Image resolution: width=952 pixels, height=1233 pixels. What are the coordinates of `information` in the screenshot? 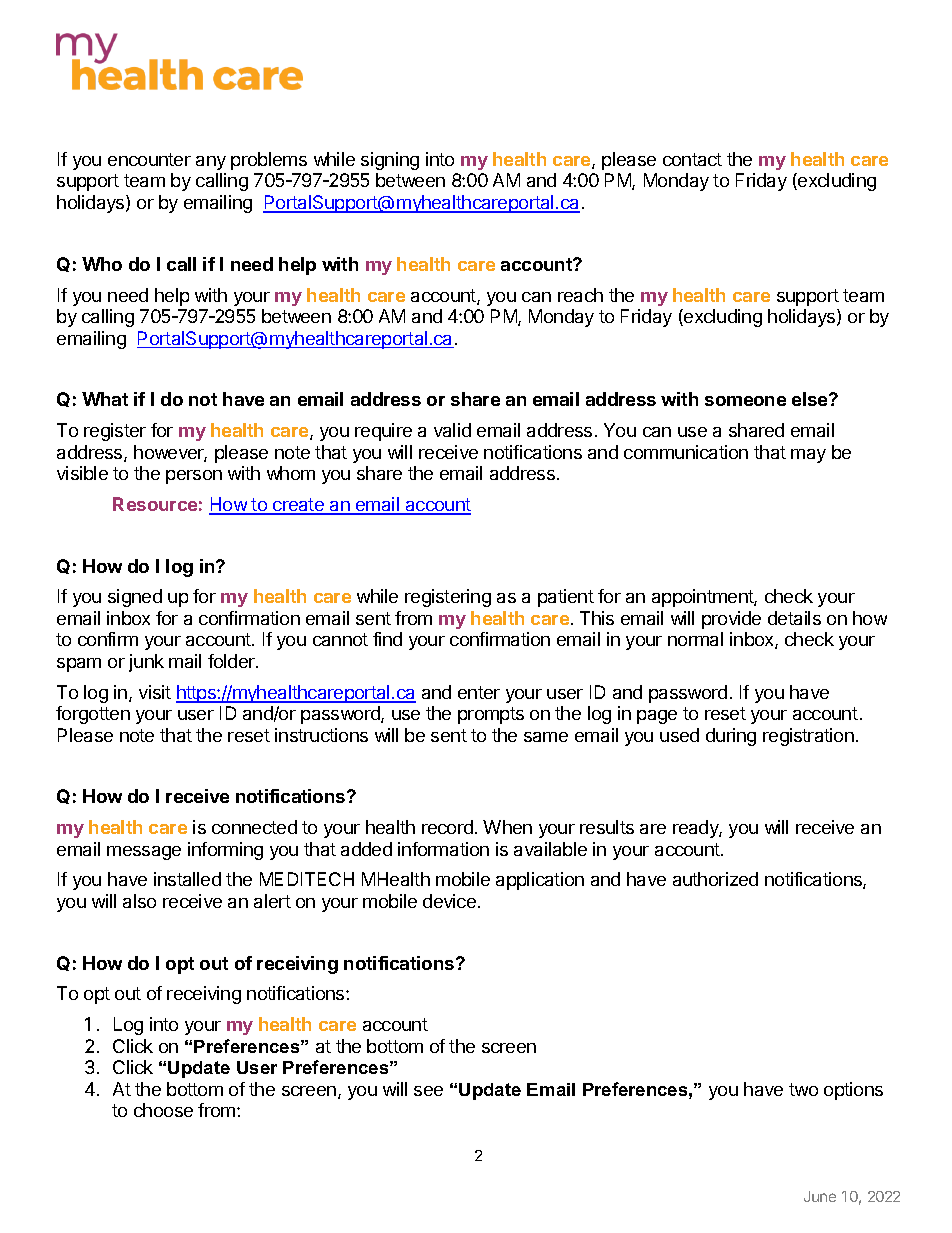 It's located at (443, 849).
